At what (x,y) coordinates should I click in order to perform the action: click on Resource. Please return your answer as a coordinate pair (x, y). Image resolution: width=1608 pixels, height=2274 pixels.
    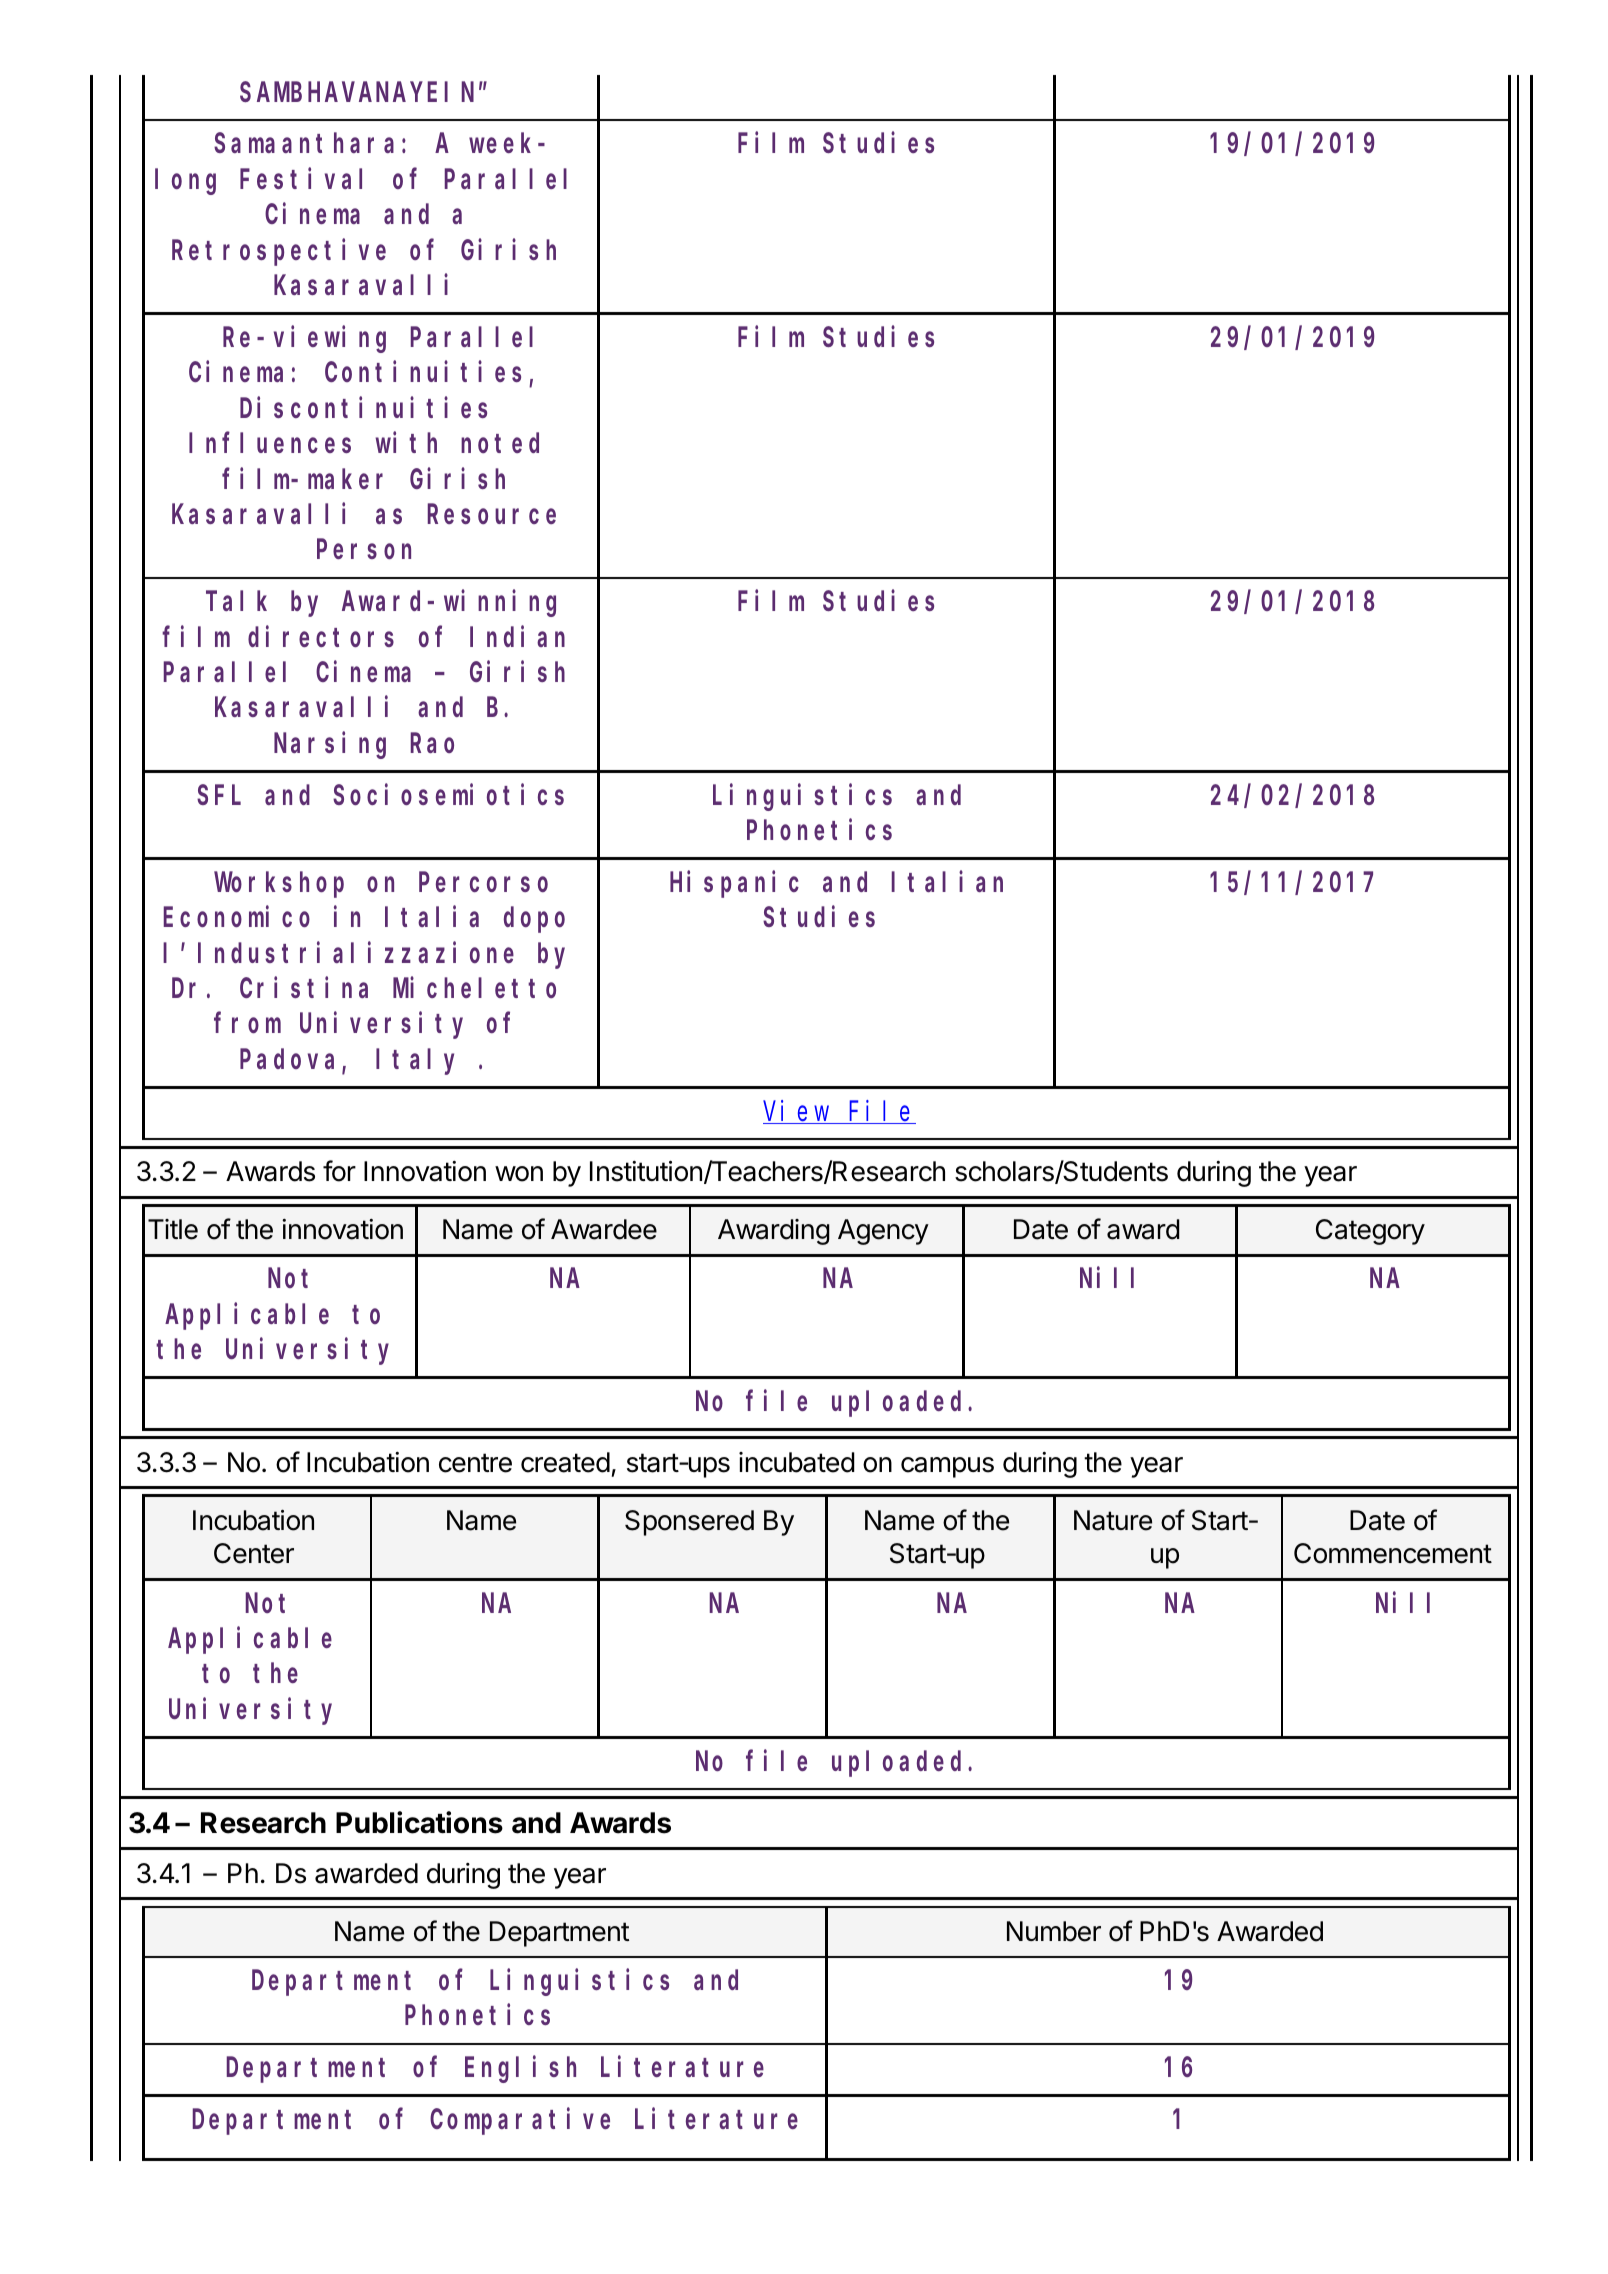
    Looking at the image, I should click on (492, 515).
